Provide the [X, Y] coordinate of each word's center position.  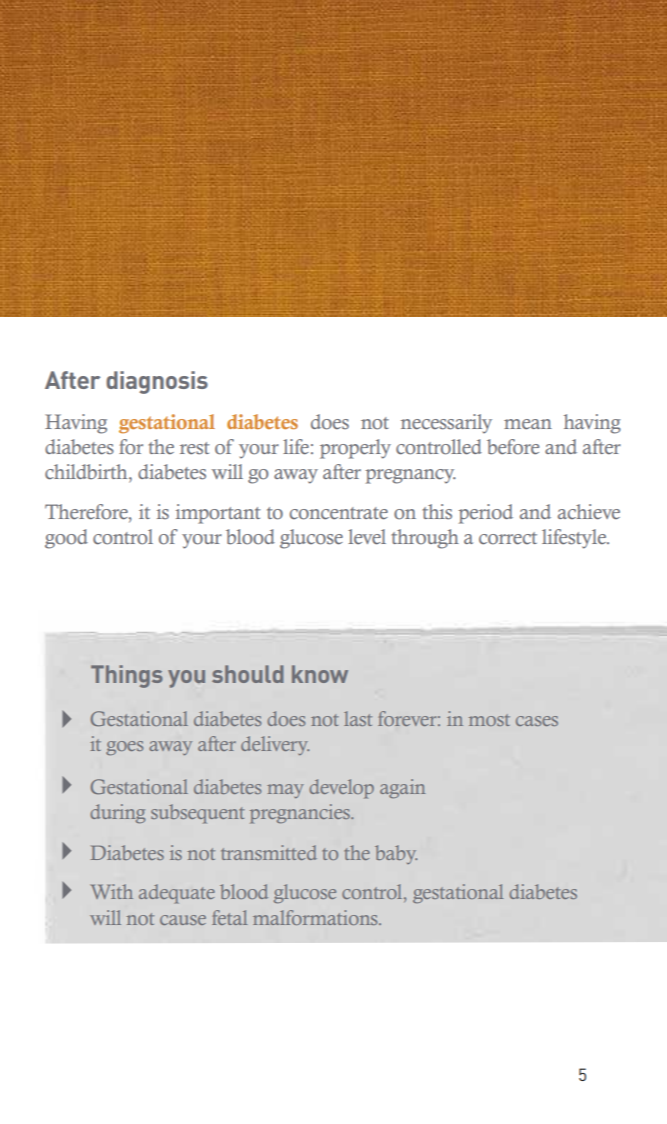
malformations [316, 917]
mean [528, 424]
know [320, 674]
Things [127, 676]
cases [537, 721]
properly [355, 449]
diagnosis [157, 382]
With [112, 891]
